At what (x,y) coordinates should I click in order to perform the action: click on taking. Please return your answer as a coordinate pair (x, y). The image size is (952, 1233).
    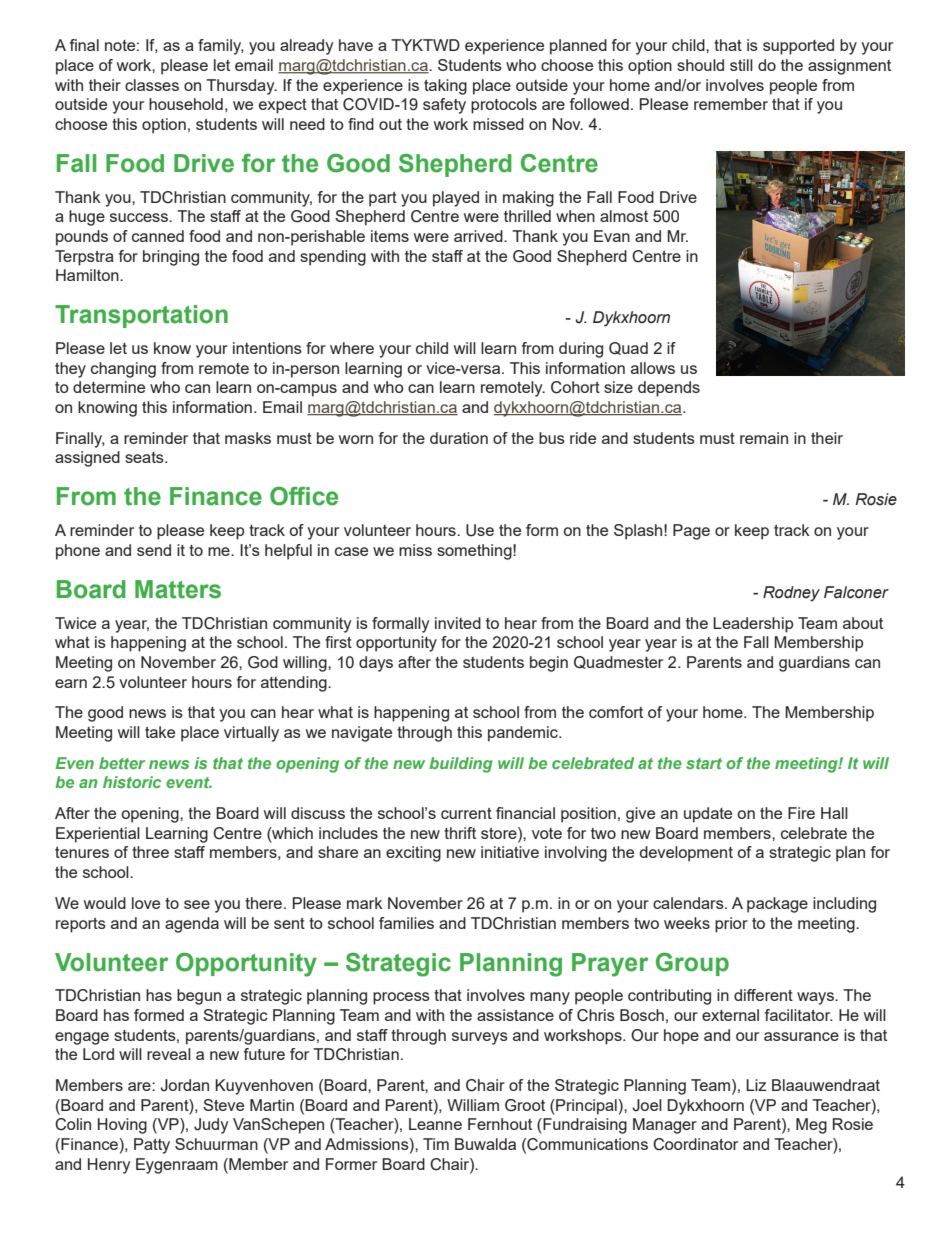
    Looking at the image, I should click on (445, 87).
